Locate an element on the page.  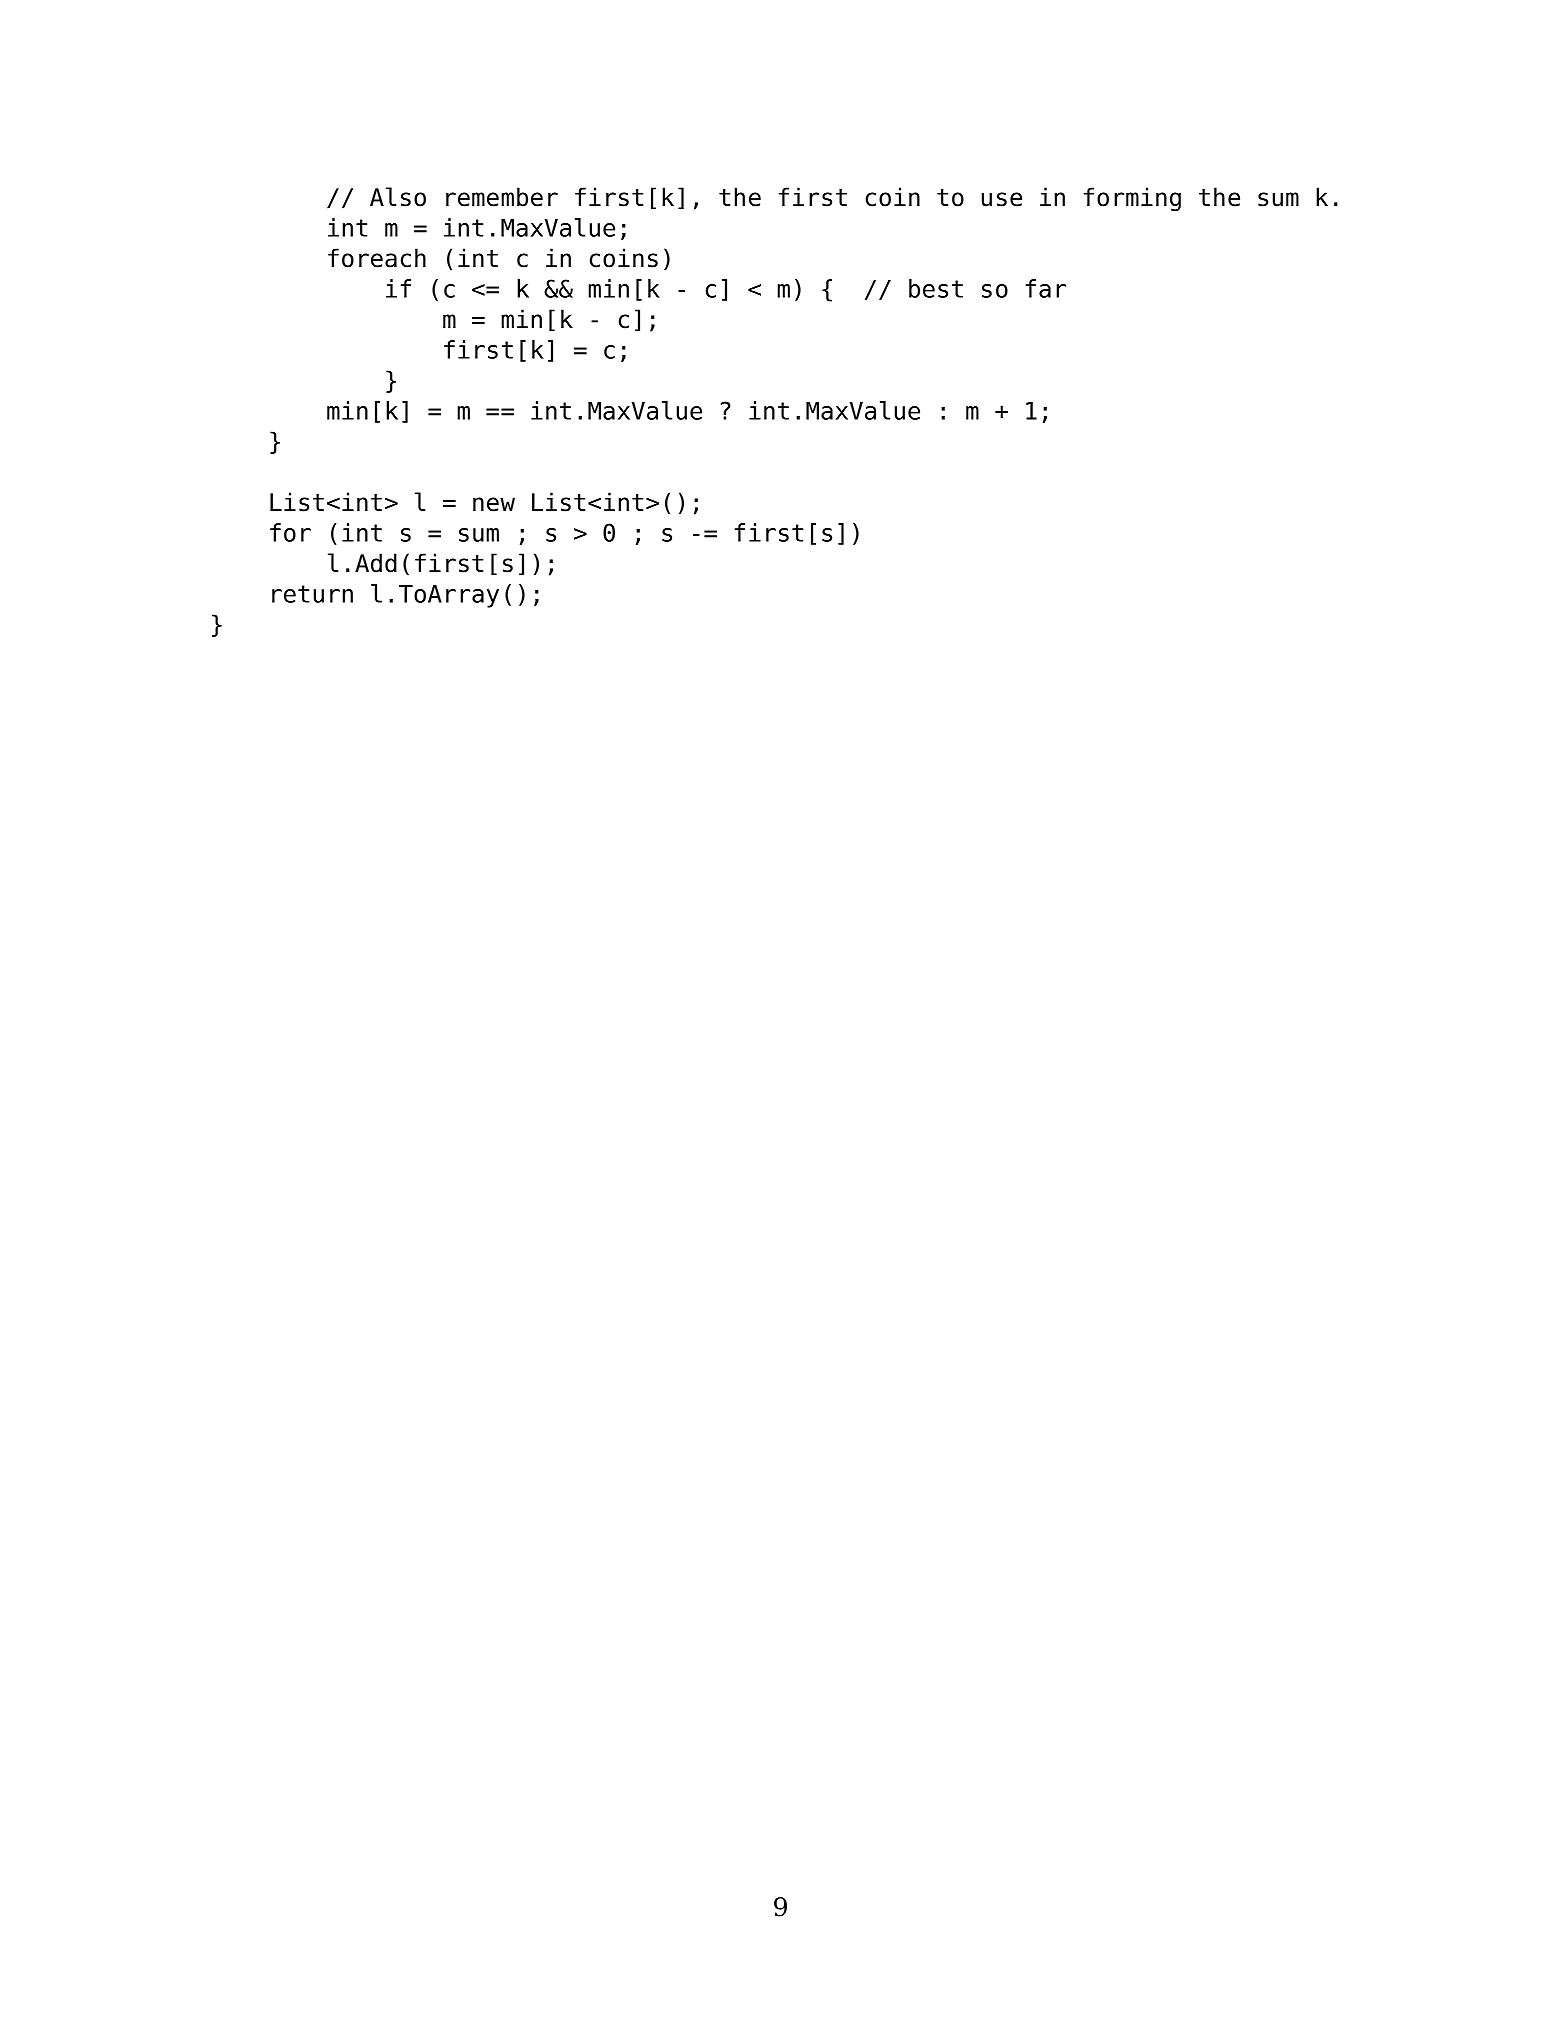
forming is located at coordinates (1132, 199).
